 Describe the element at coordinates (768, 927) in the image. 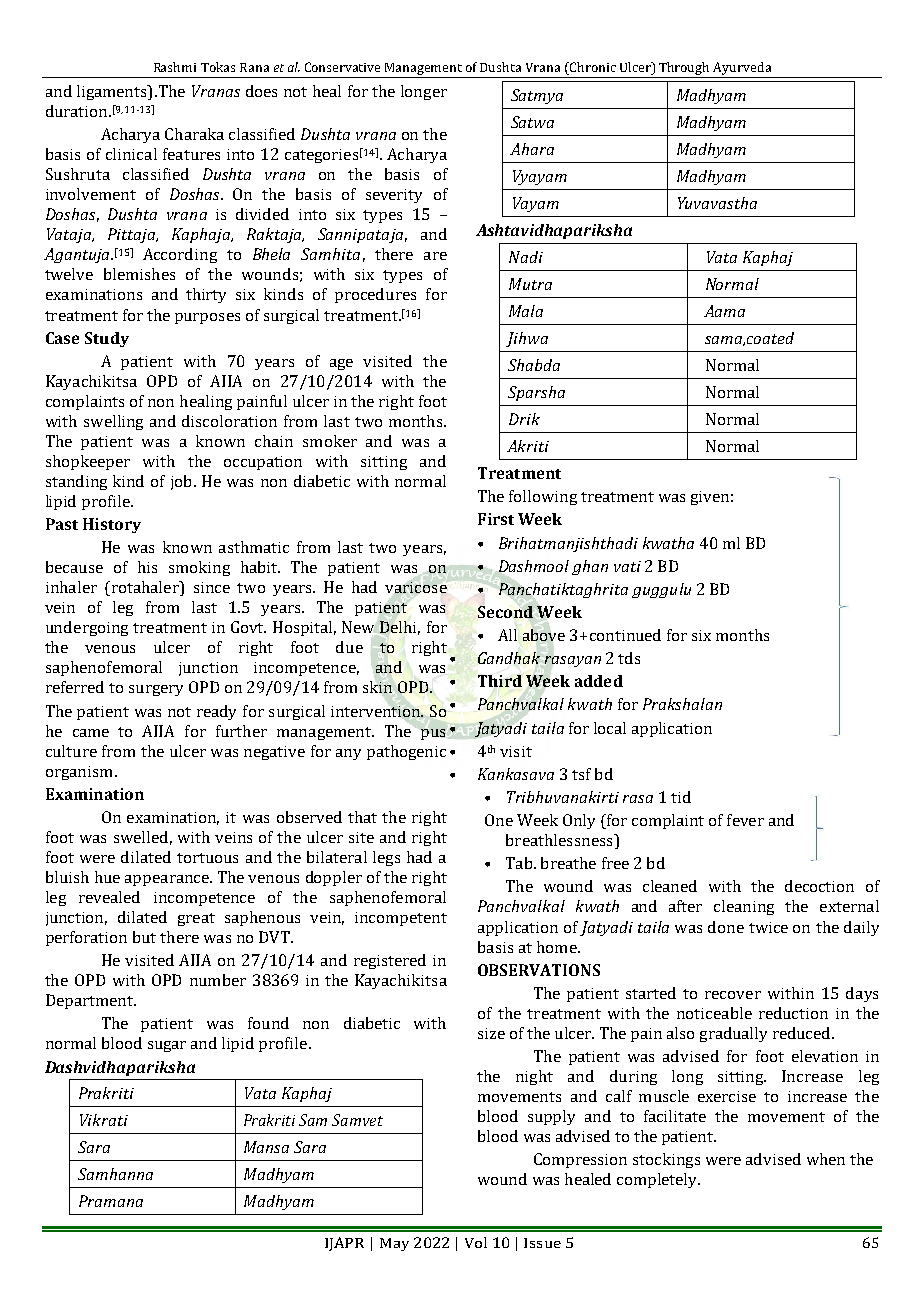

I see `twice` at that location.
